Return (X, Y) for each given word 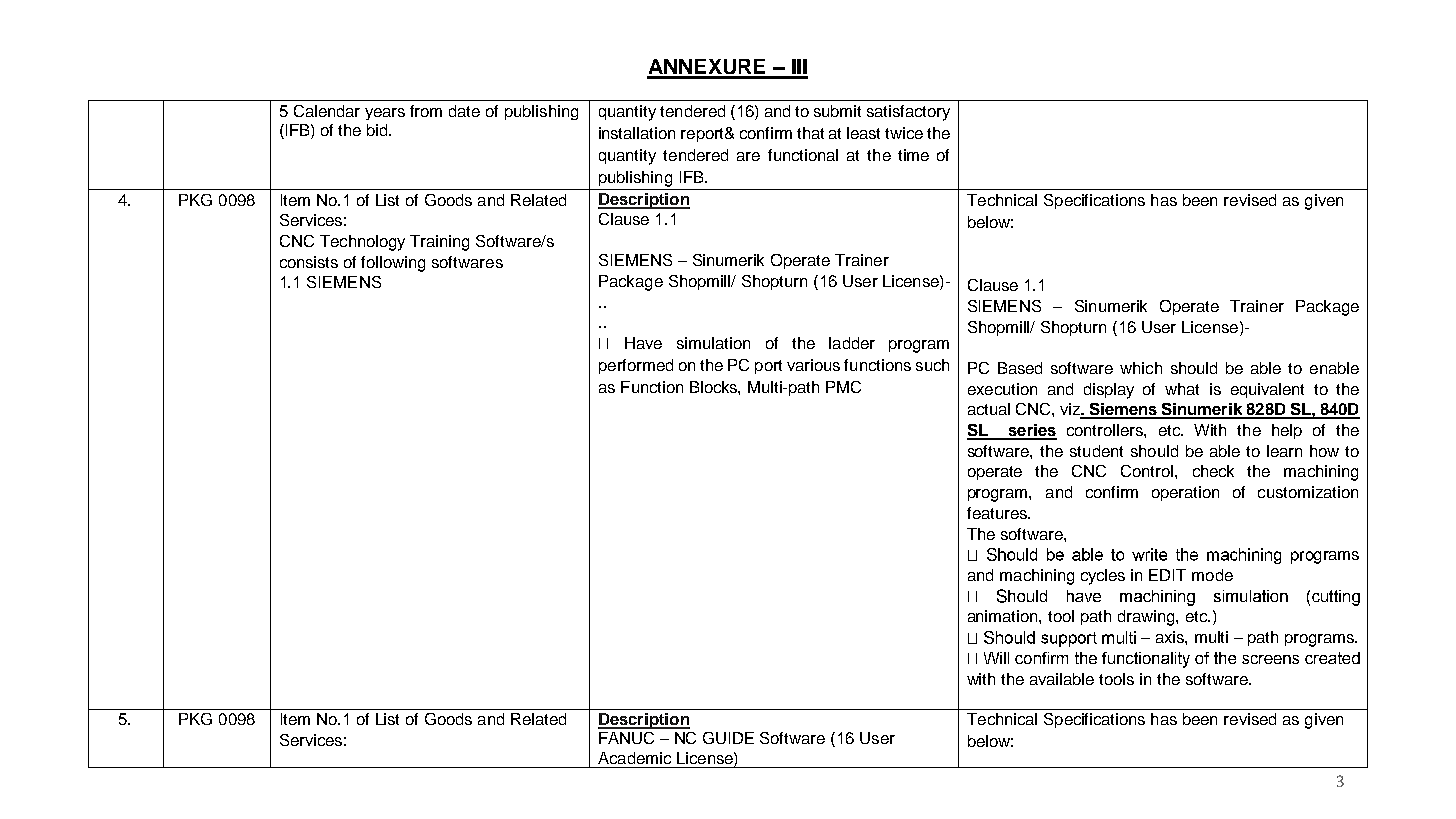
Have (643, 343)
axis (1171, 637)
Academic (634, 758)
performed (636, 366)
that (810, 133)
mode (1212, 575)
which (1141, 368)
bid (379, 130)
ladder (852, 343)
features (998, 513)
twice (904, 133)
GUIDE (728, 738)
